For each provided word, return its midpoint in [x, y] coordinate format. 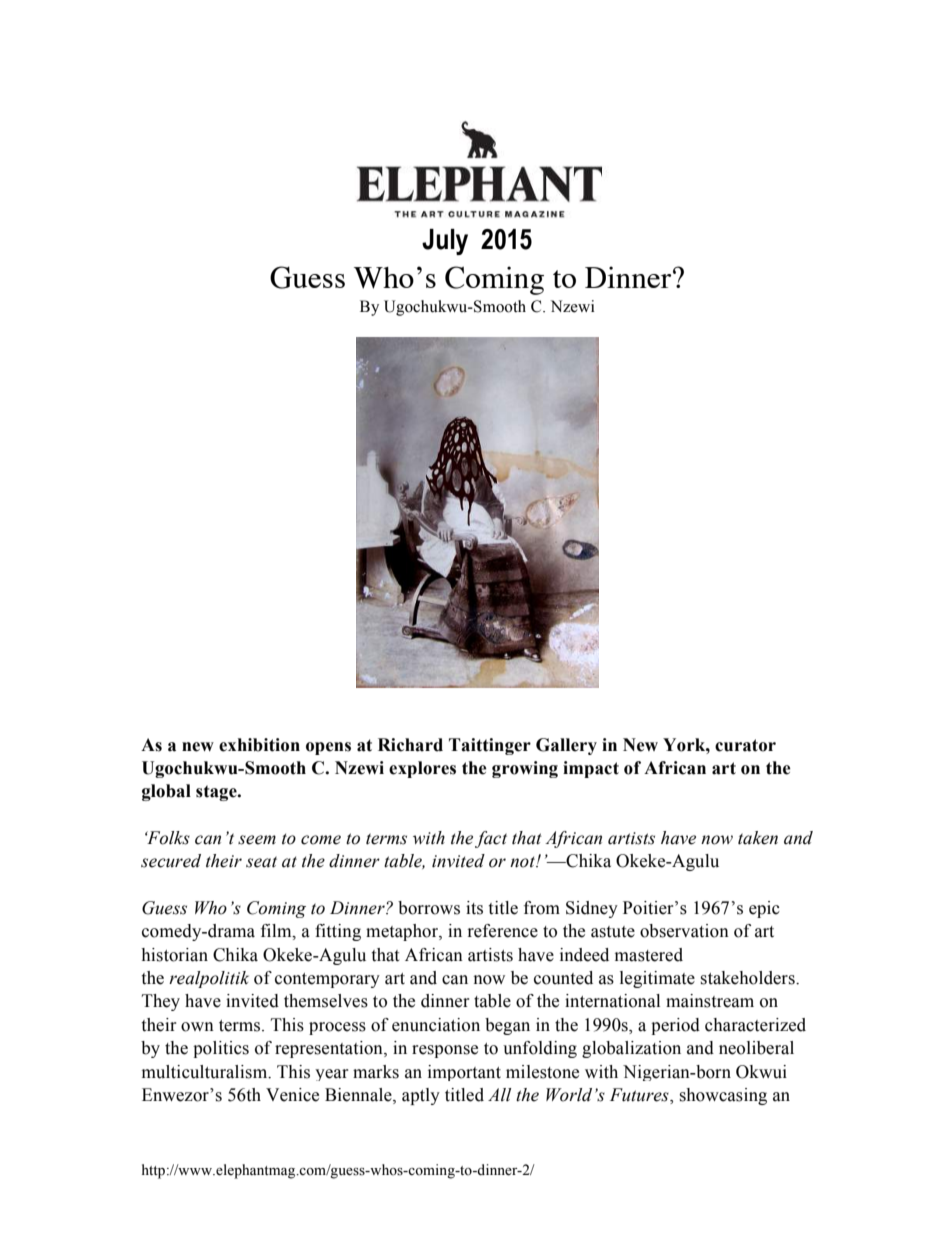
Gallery [566, 746]
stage [217, 793]
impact [591, 769]
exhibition [259, 745]
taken [758, 838]
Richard [410, 745]
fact [491, 839]
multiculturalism [206, 1072]
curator [745, 745]
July [445, 242]
